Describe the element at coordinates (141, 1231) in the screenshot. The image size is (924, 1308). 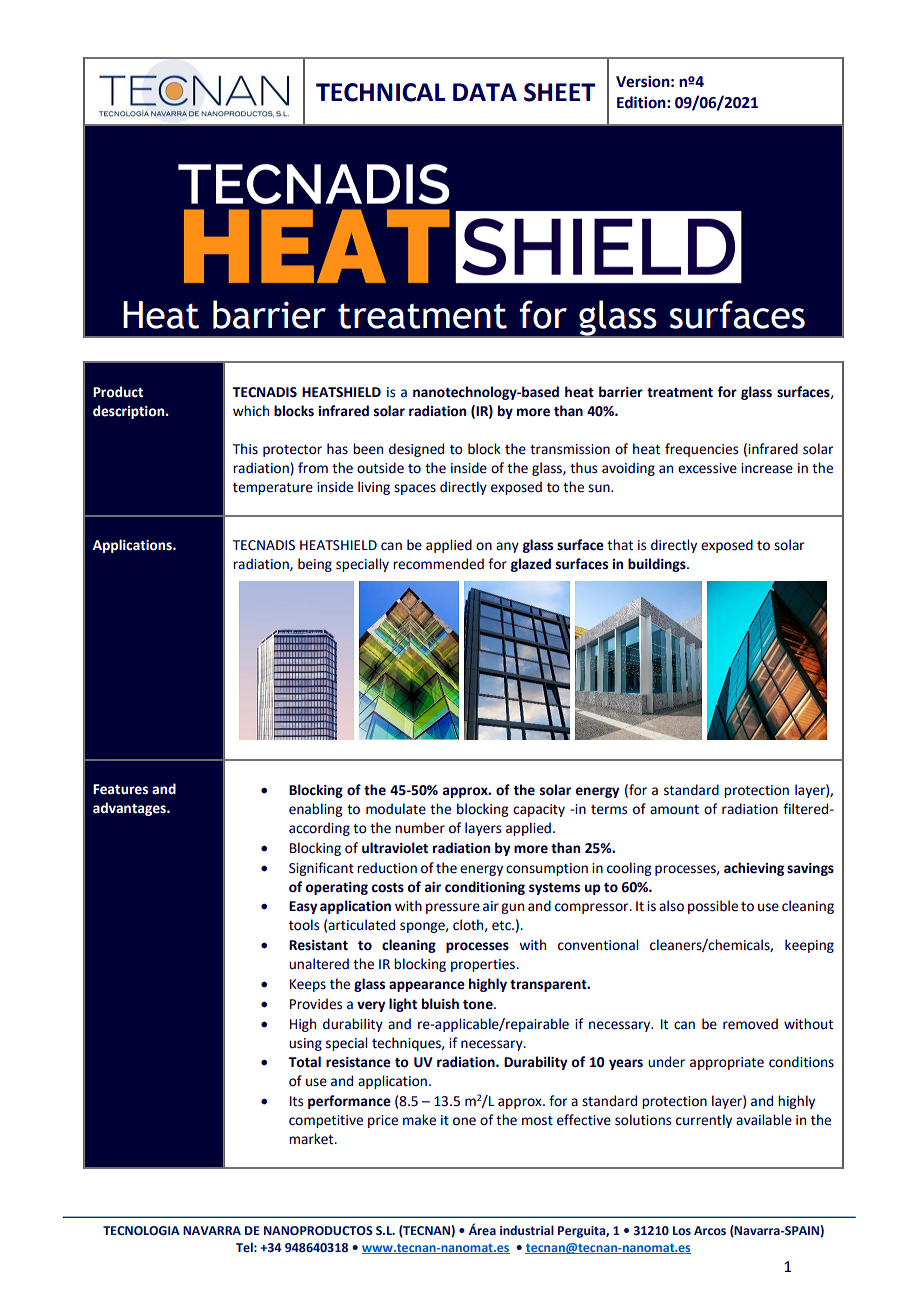
I see `TECNOLOGIA` at that location.
